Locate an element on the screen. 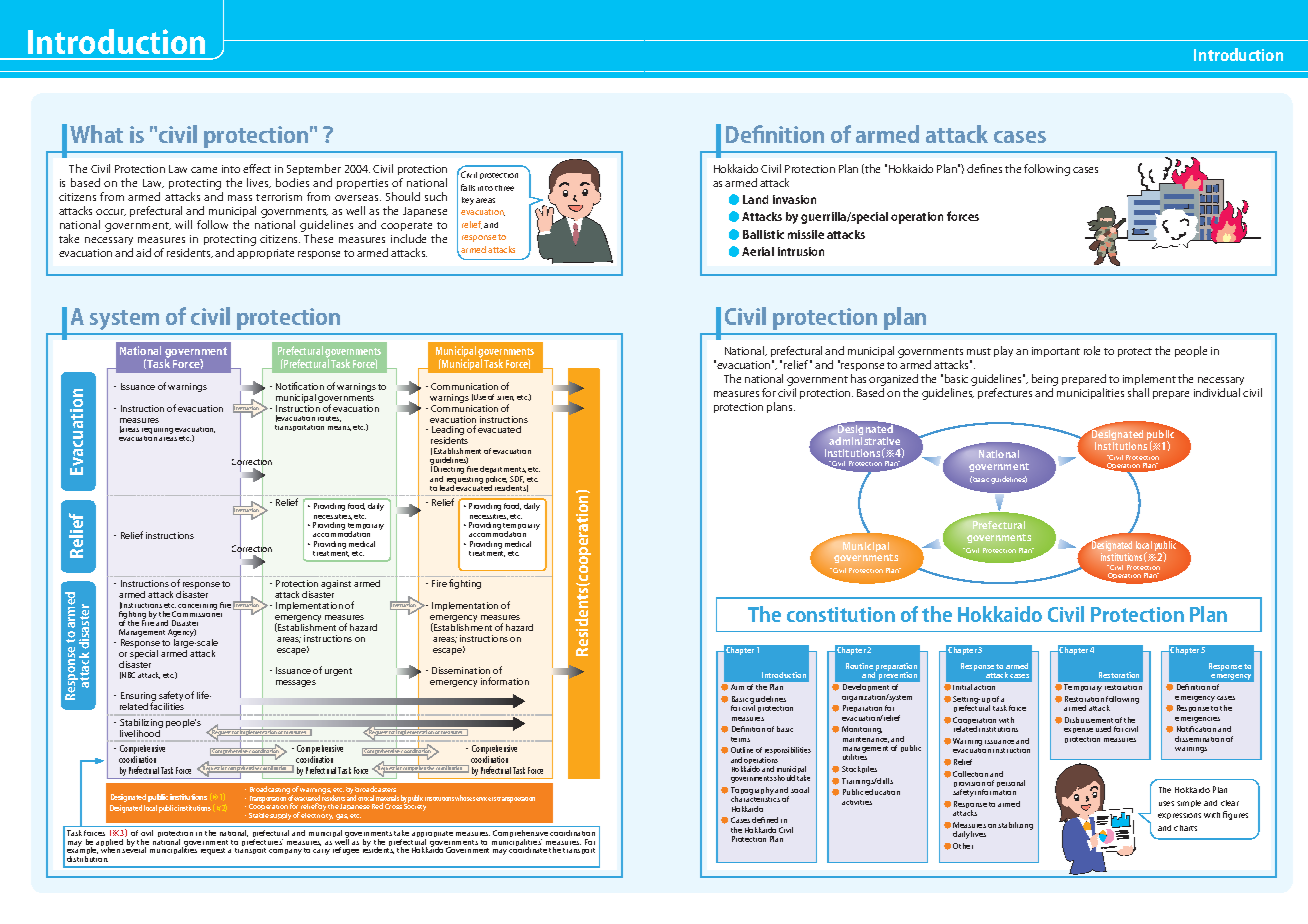  Land is located at coordinates (755, 199).
